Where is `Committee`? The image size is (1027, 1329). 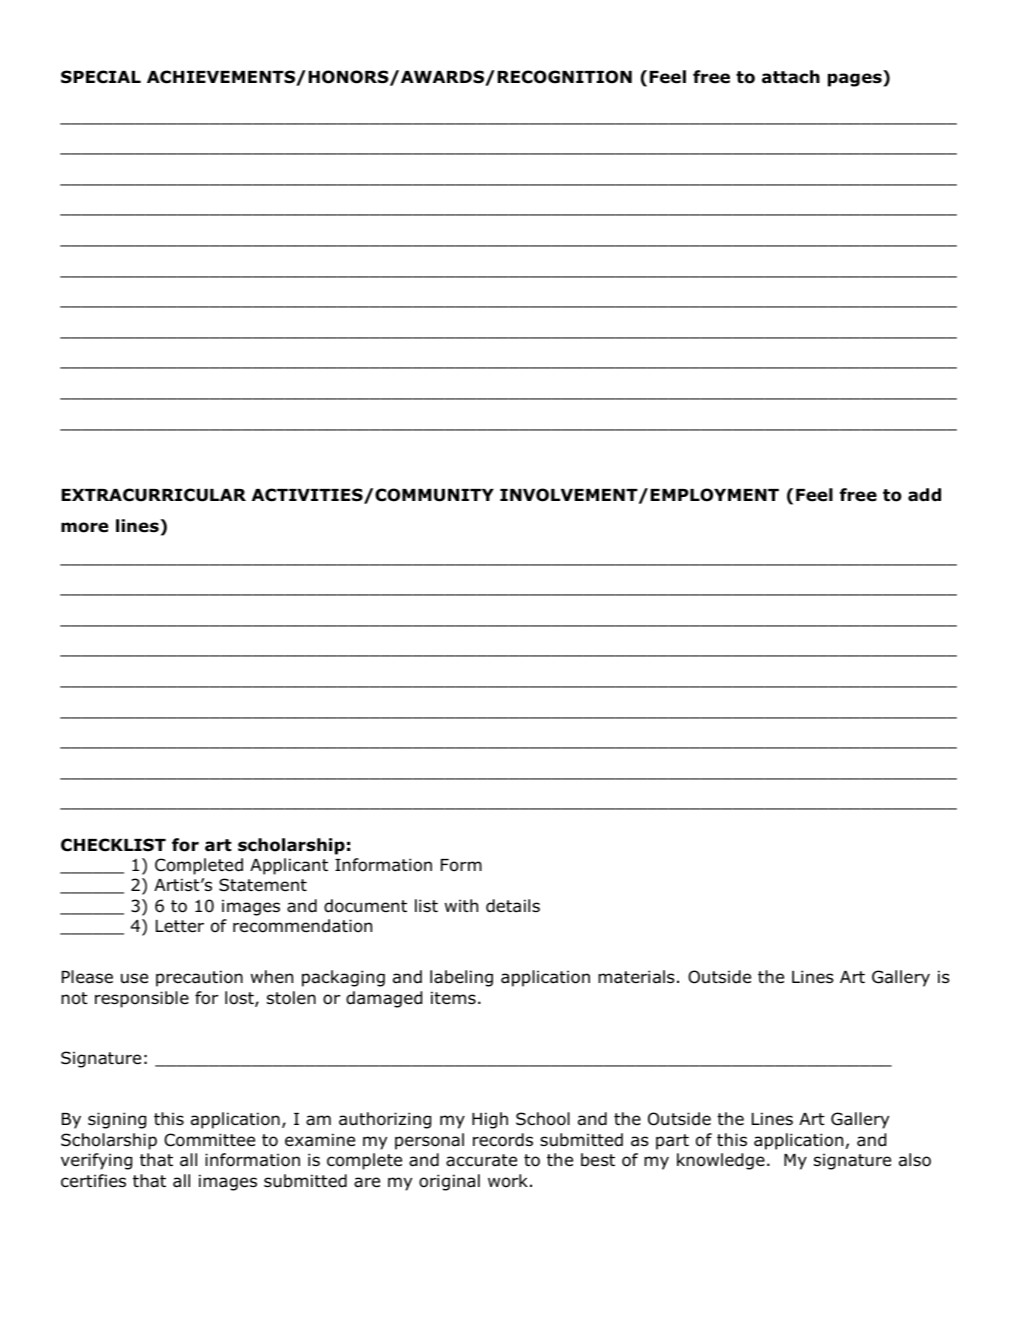 Committee is located at coordinates (209, 1140).
